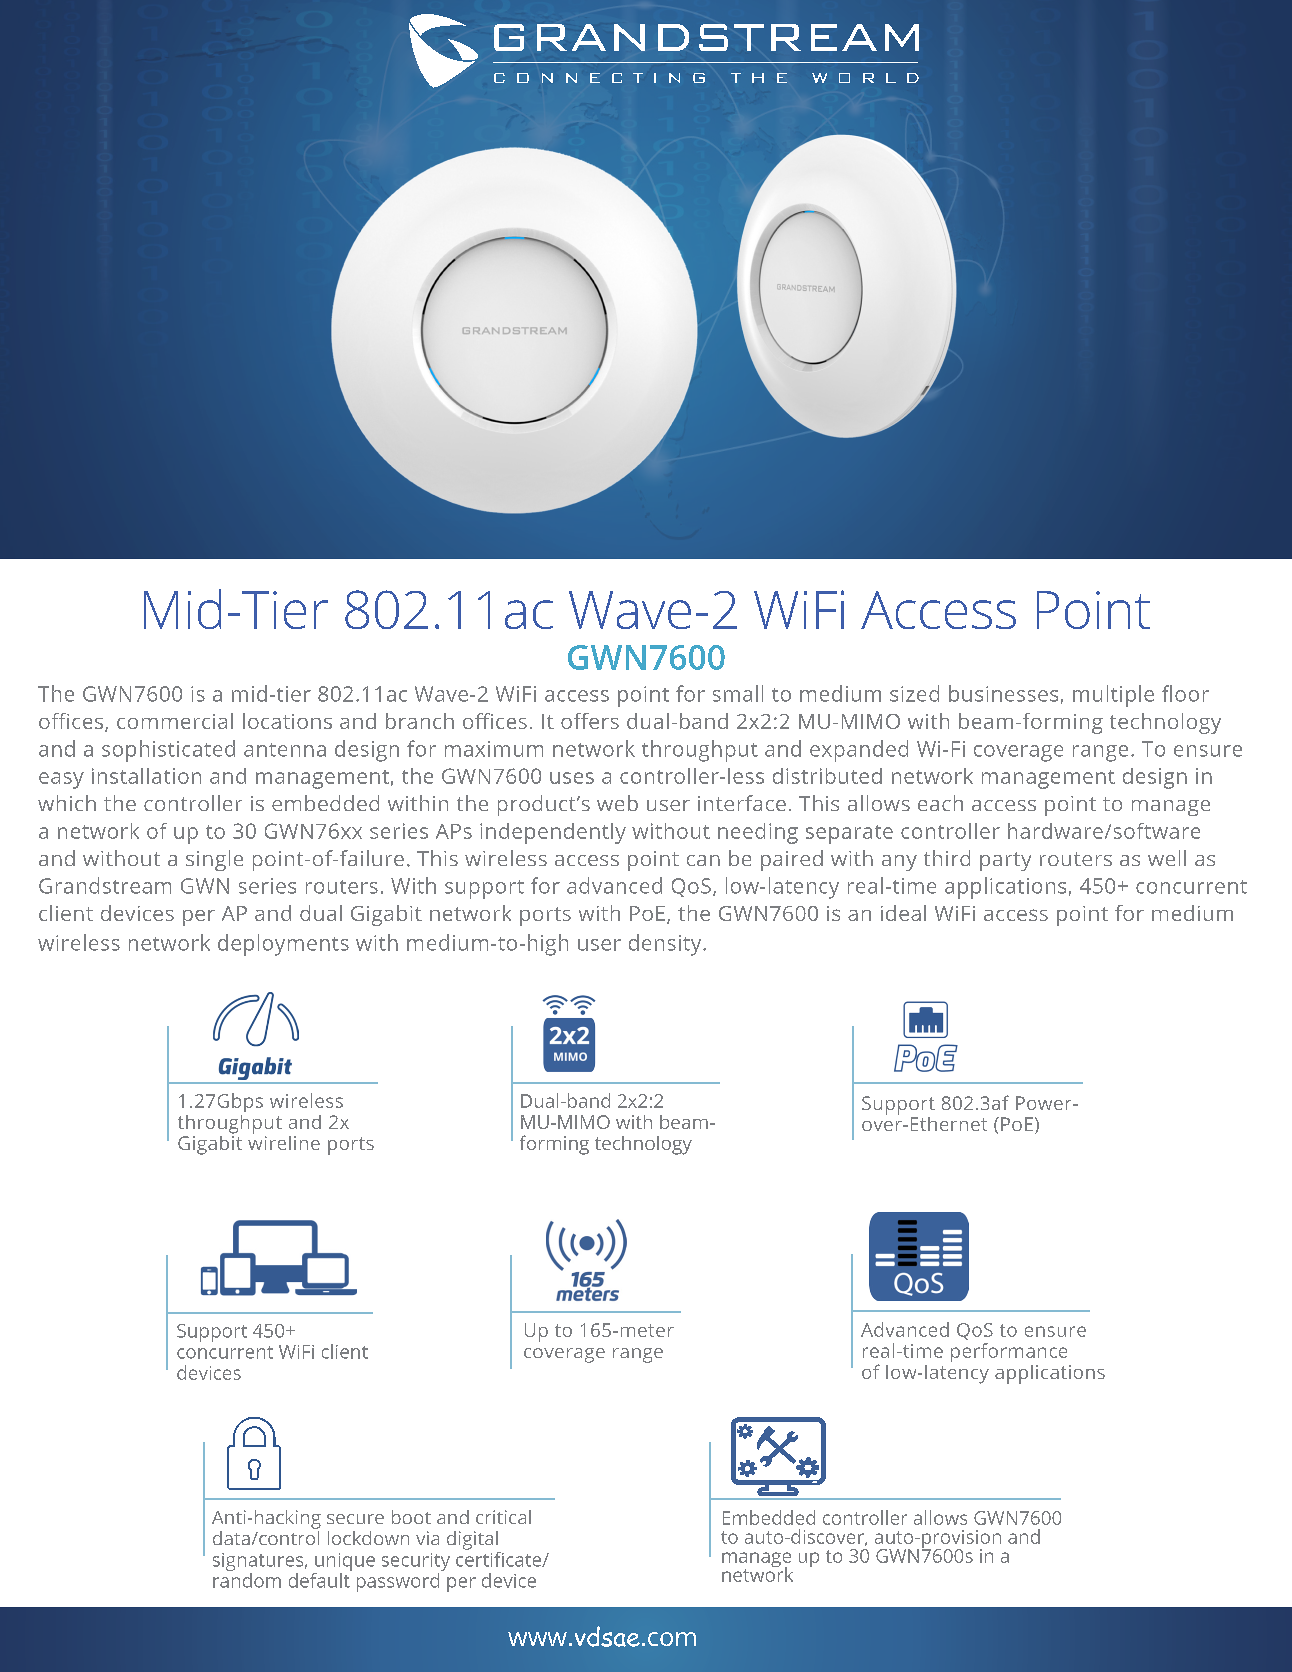 Image resolution: width=1292 pixels, height=1672 pixels. What do you see at coordinates (590, 721) in the image?
I see `offers` at bounding box center [590, 721].
